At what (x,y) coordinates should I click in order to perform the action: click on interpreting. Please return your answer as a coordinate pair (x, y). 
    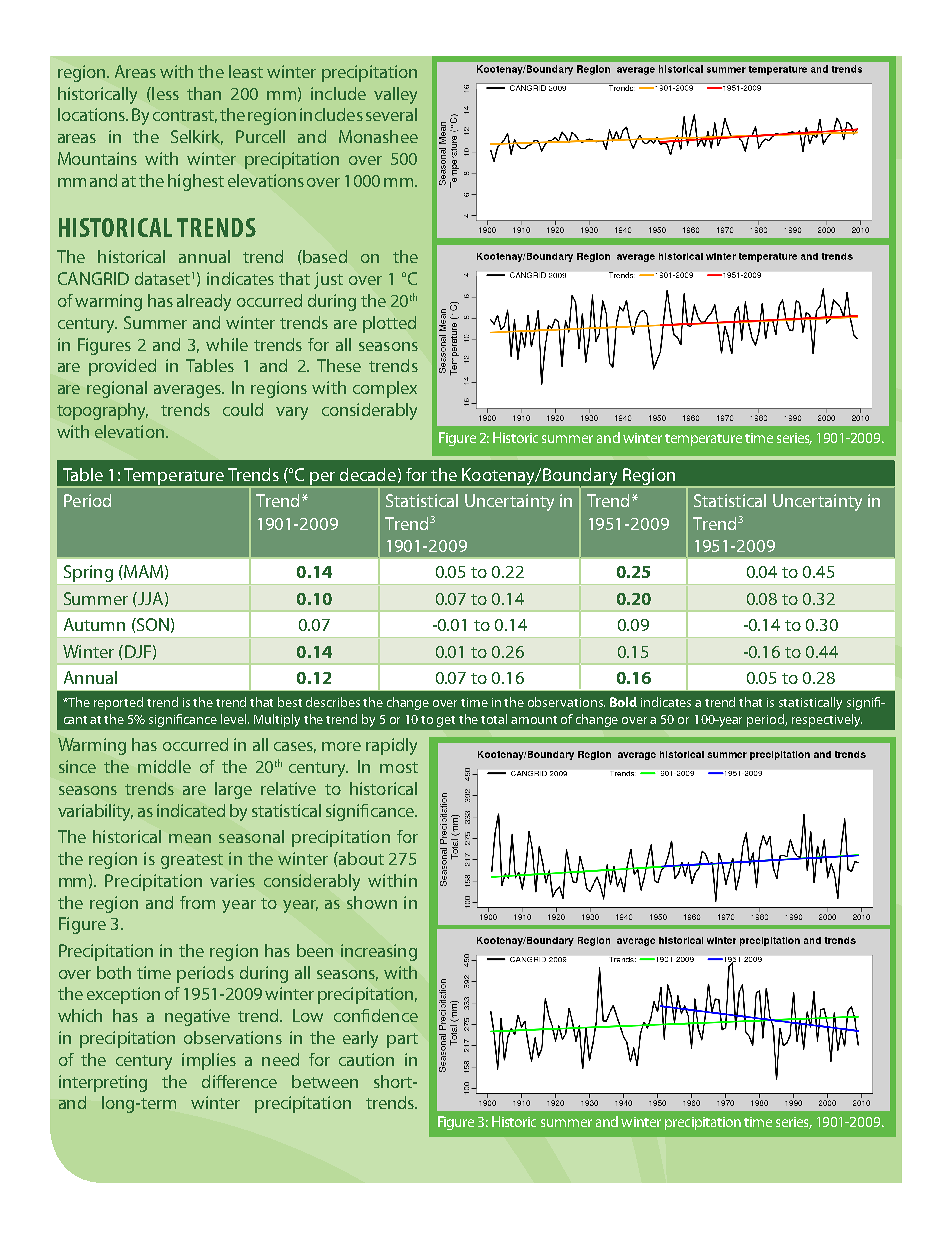
    Looking at the image, I should click on (103, 1083).
